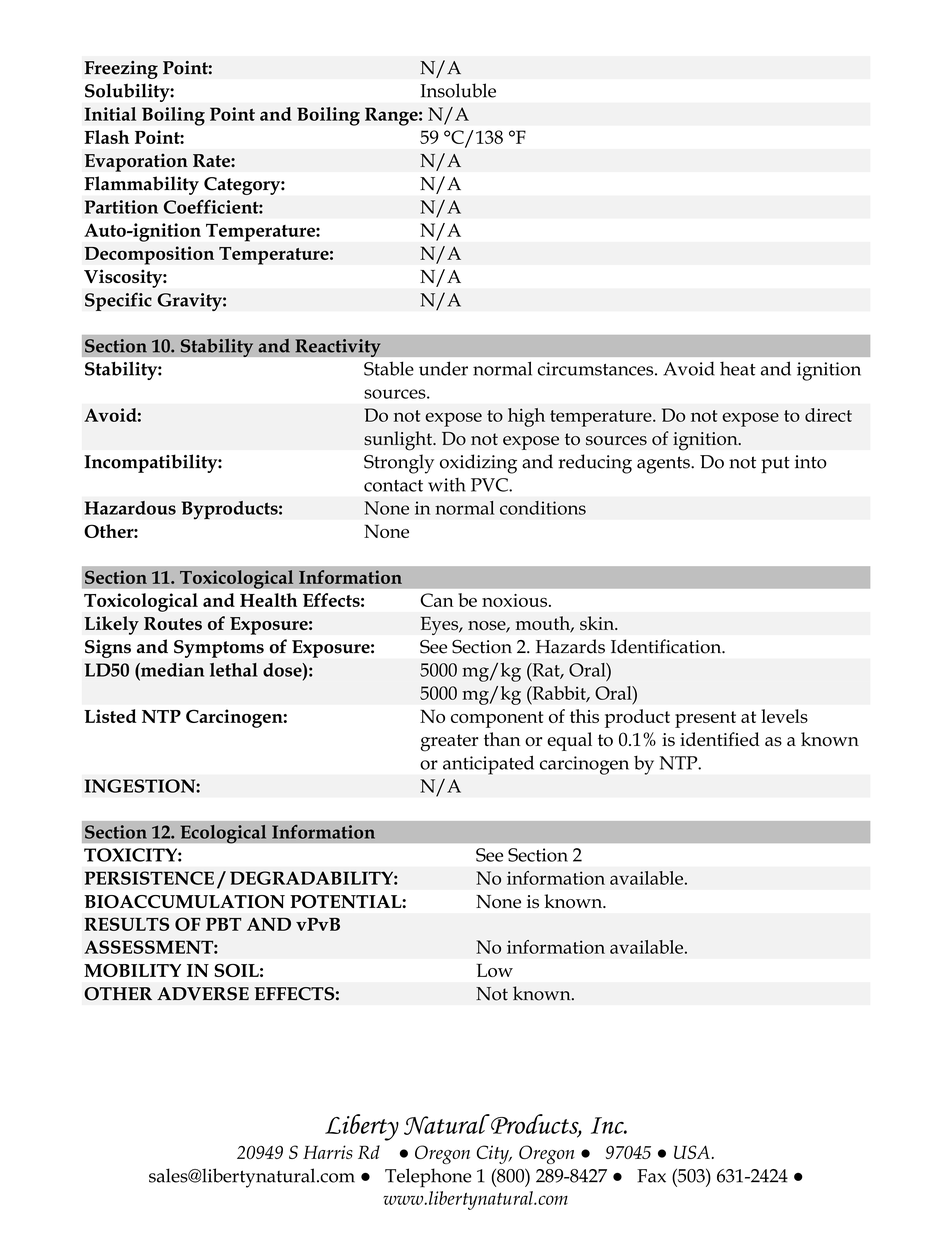  I want to click on Harris, so click(328, 1152).
